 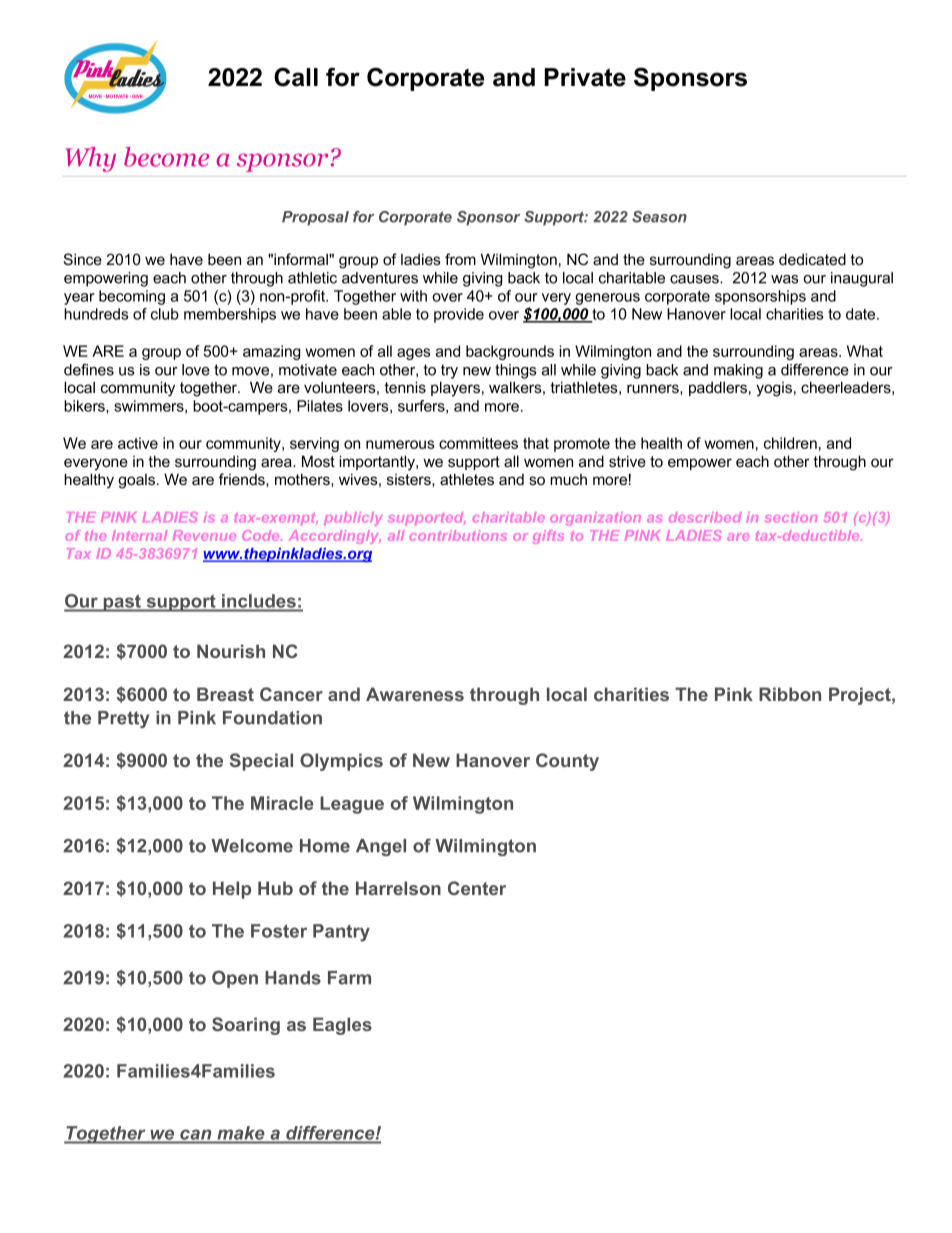 What do you see at coordinates (458, 535) in the screenshot?
I see `contributions` at bounding box center [458, 535].
